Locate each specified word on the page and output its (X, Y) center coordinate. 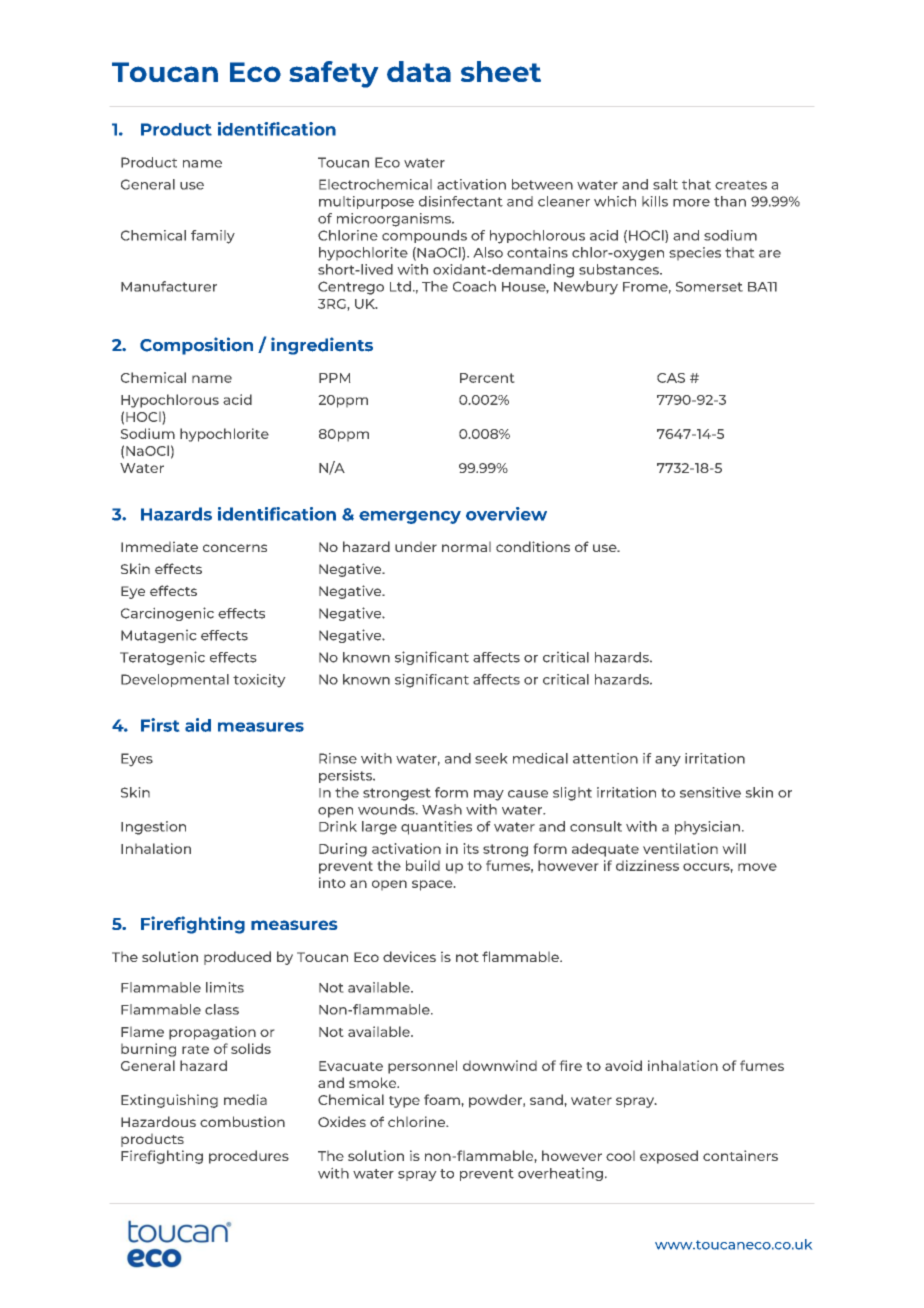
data (419, 71)
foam (442, 1099)
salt (665, 184)
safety (333, 74)
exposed (669, 1157)
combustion (242, 1121)
